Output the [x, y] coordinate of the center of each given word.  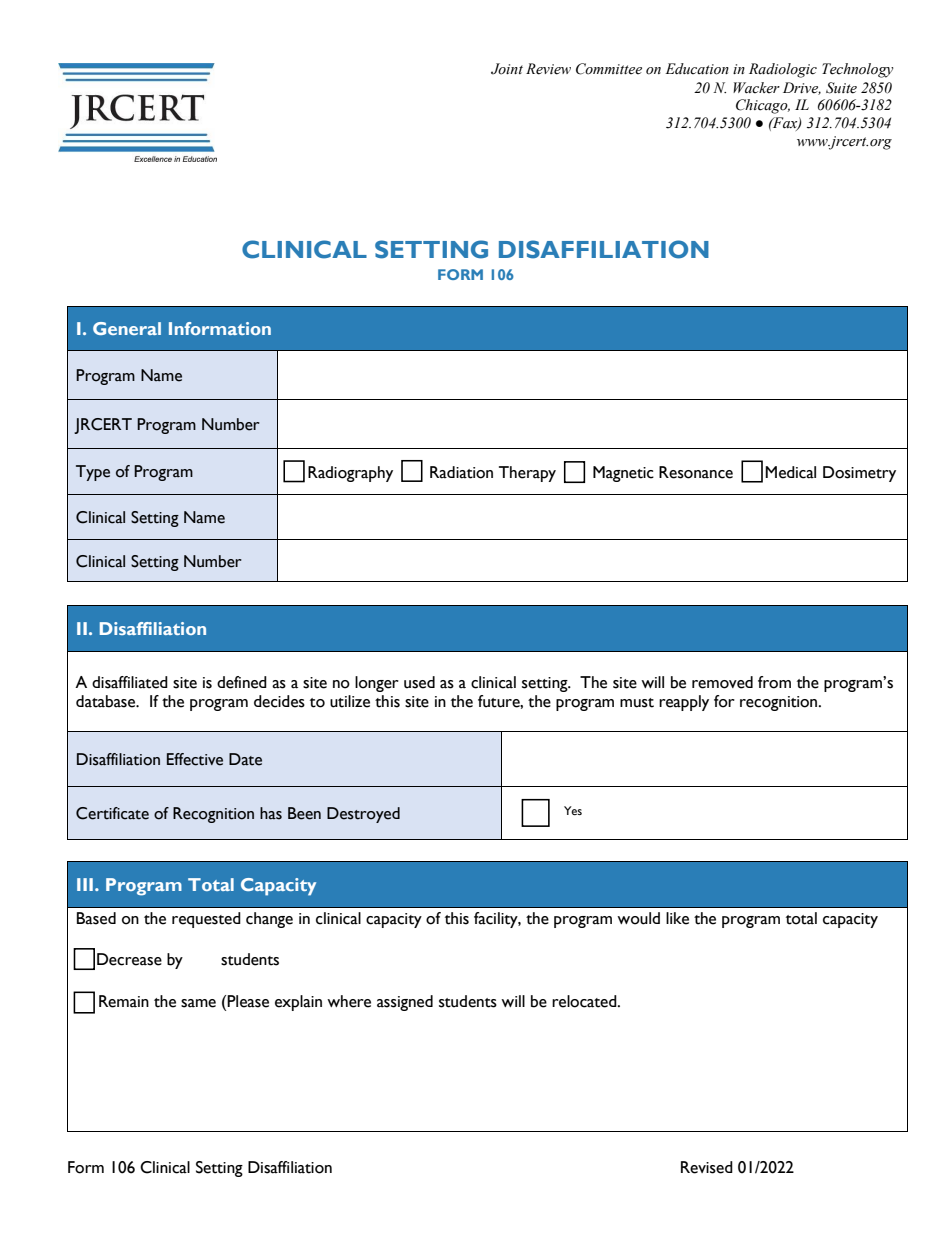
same [198, 1003]
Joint [507, 69]
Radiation [461, 472]
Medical [790, 472]
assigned [405, 1003]
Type [93, 473]
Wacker [756, 88]
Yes [573, 810]
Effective [195, 759]
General [127, 328]
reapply [684, 703]
